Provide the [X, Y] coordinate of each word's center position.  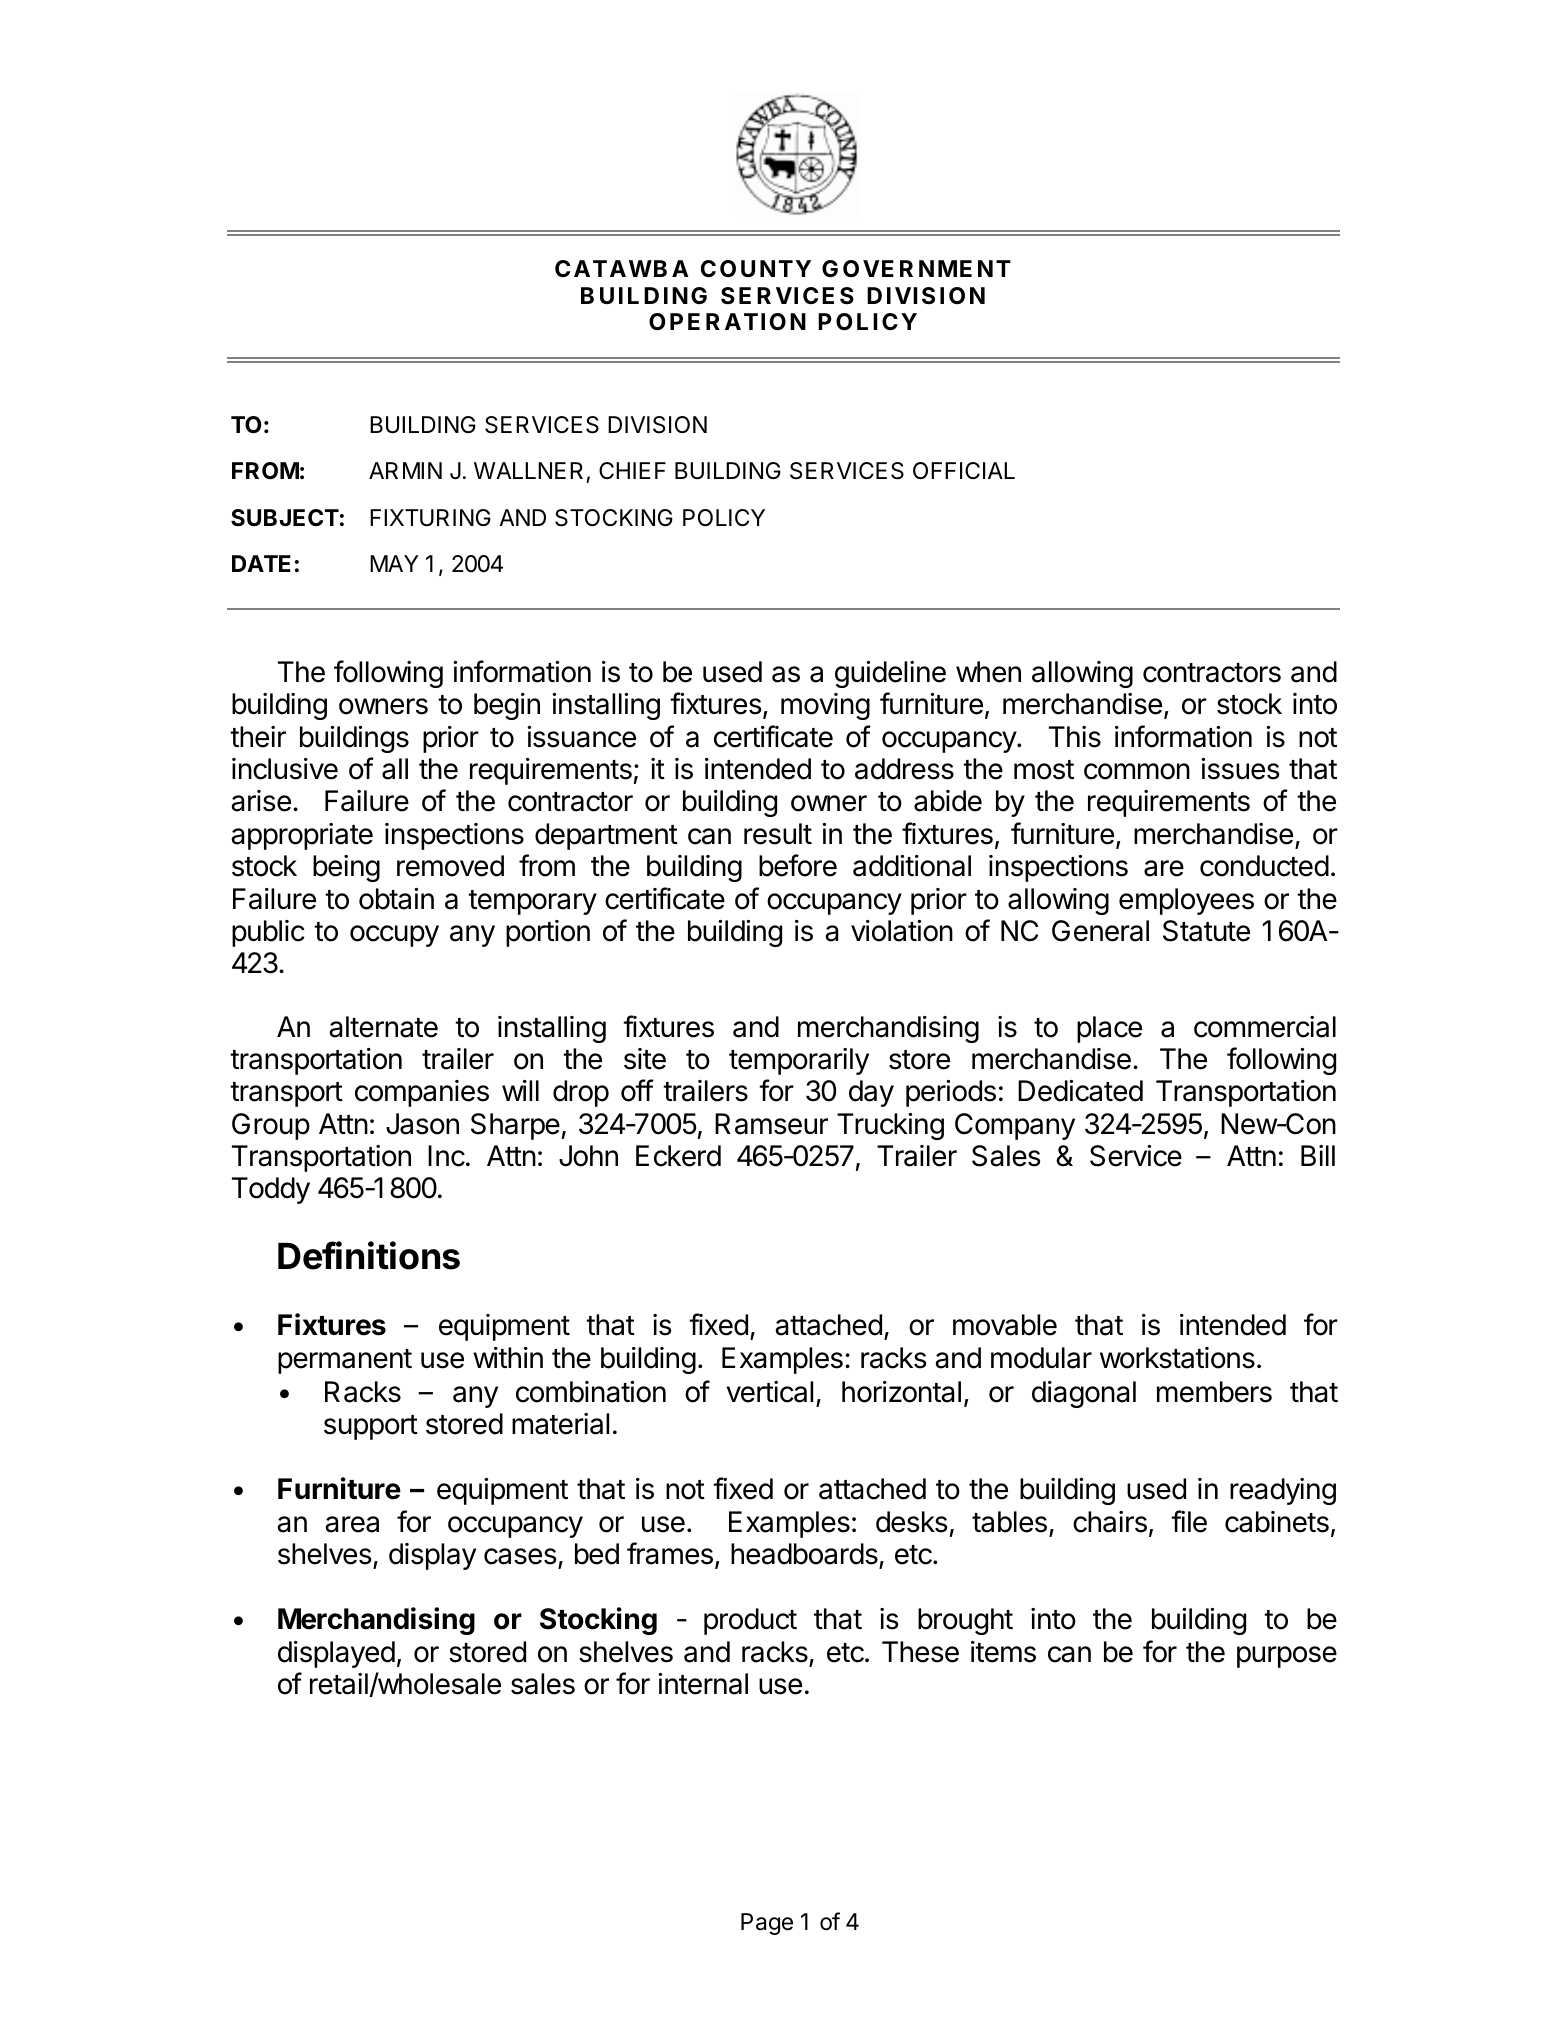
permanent [345, 1361]
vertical [770, 1392]
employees [1186, 901]
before [798, 865]
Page [767, 1924]
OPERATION [727, 322]
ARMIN [405, 470]
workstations [1177, 1358]
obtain [396, 899]
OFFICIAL [964, 471]
